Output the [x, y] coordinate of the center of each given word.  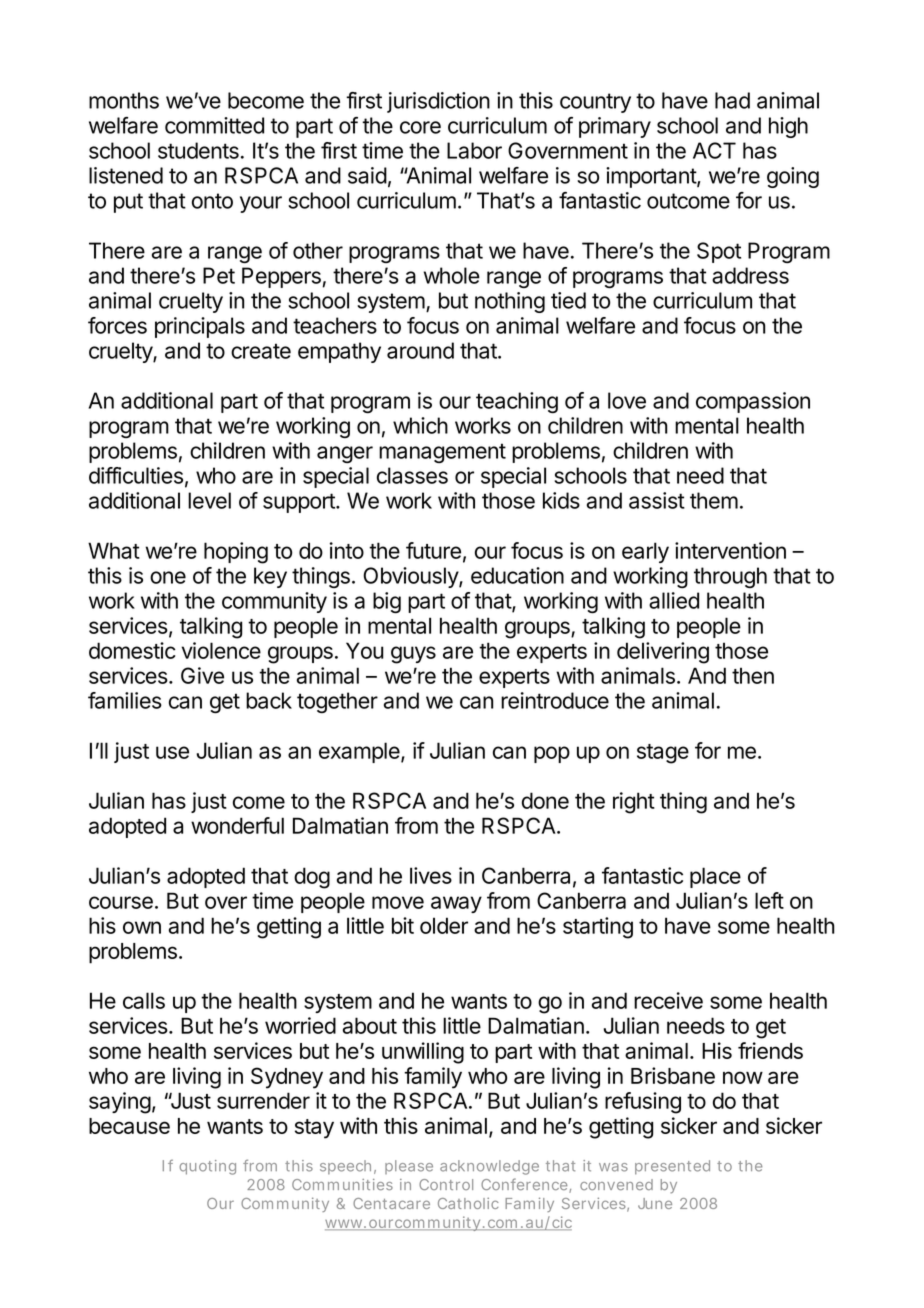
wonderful [237, 825]
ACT [714, 150]
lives [431, 875]
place [715, 877]
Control [446, 1184]
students [198, 150]
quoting [208, 1167]
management [442, 453]
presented [672, 1167]
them [714, 500]
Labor [474, 150]
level [209, 500]
